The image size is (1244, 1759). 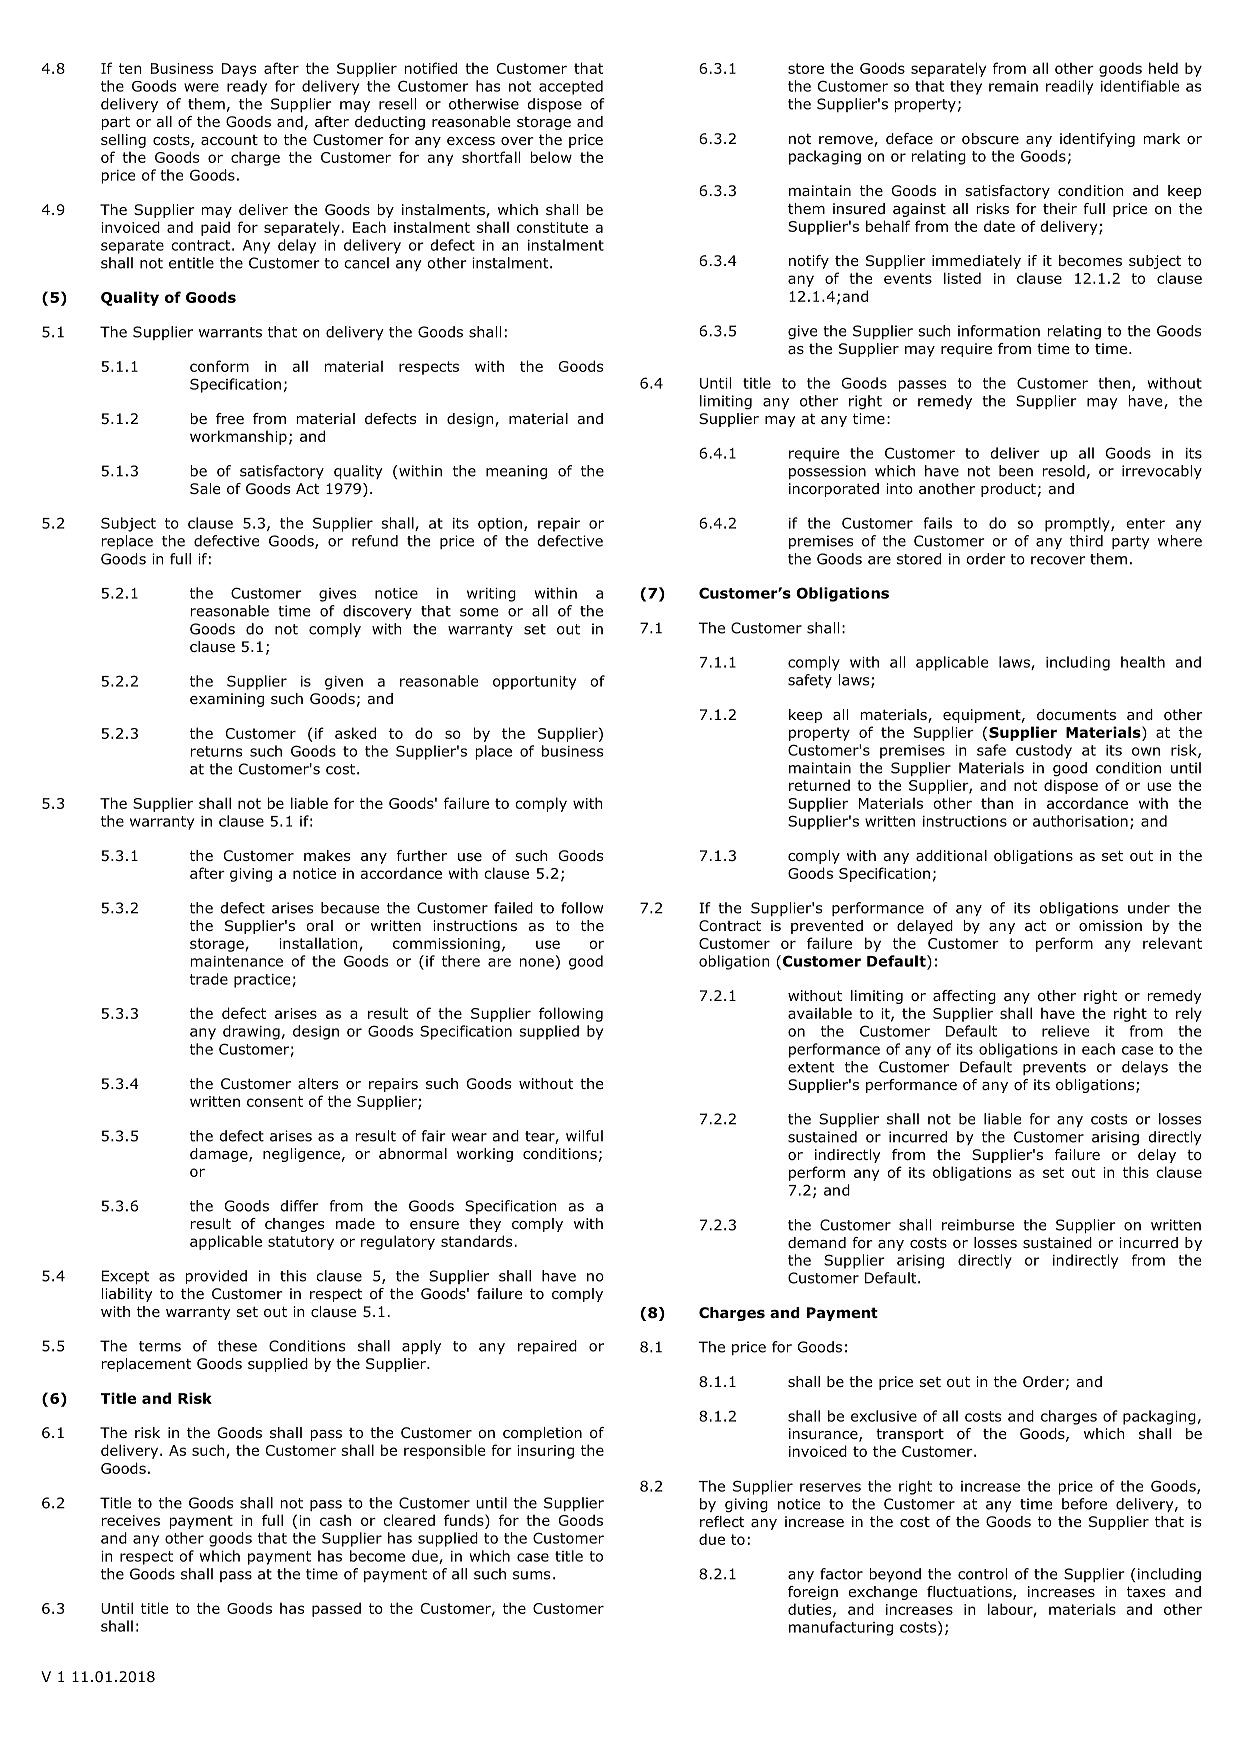 What do you see at coordinates (982, 1574) in the screenshot?
I see `control` at bounding box center [982, 1574].
